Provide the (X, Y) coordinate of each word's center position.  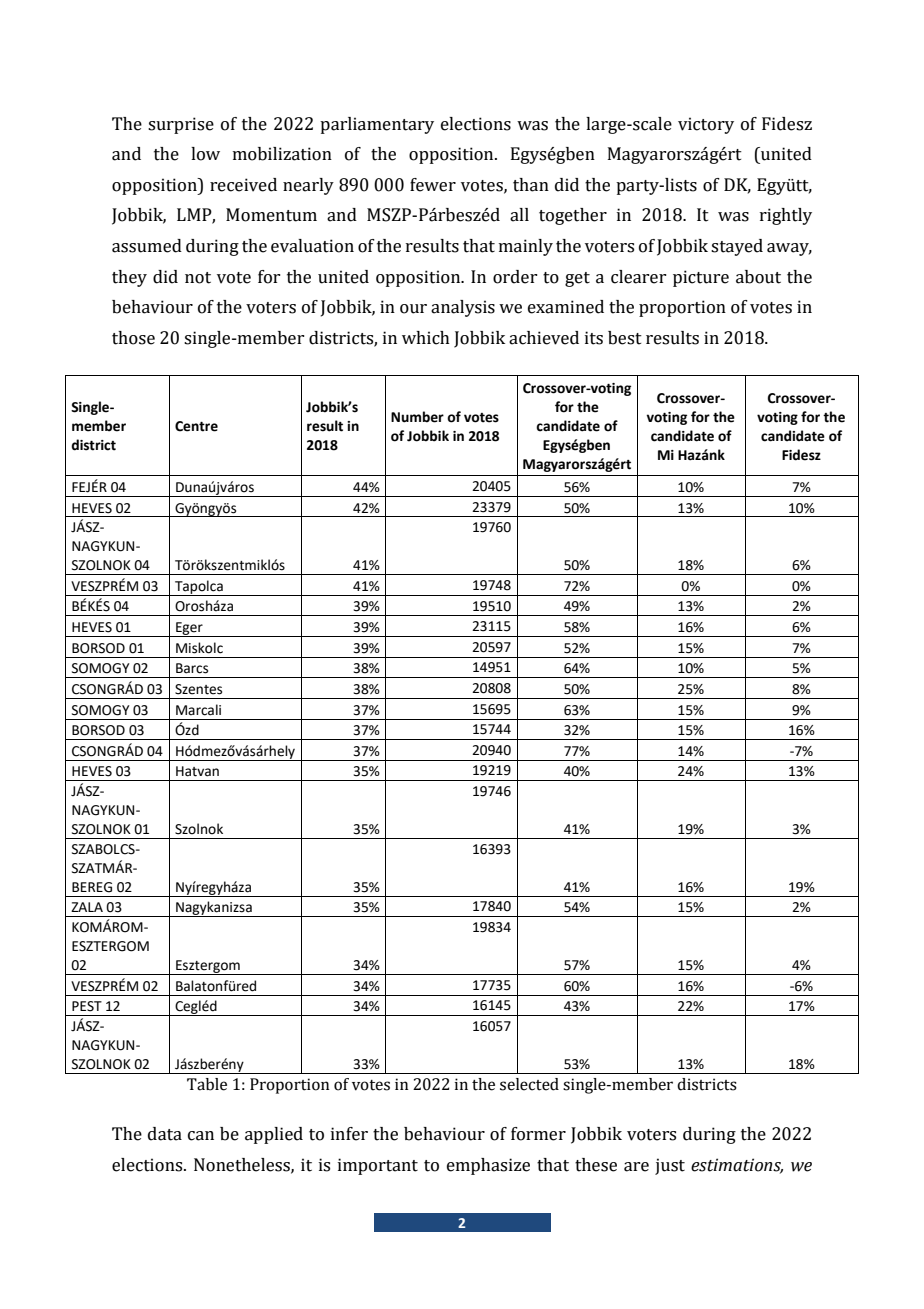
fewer (433, 185)
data (165, 1134)
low (205, 154)
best (625, 338)
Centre (196, 426)
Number (417, 417)
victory (706, 125)
